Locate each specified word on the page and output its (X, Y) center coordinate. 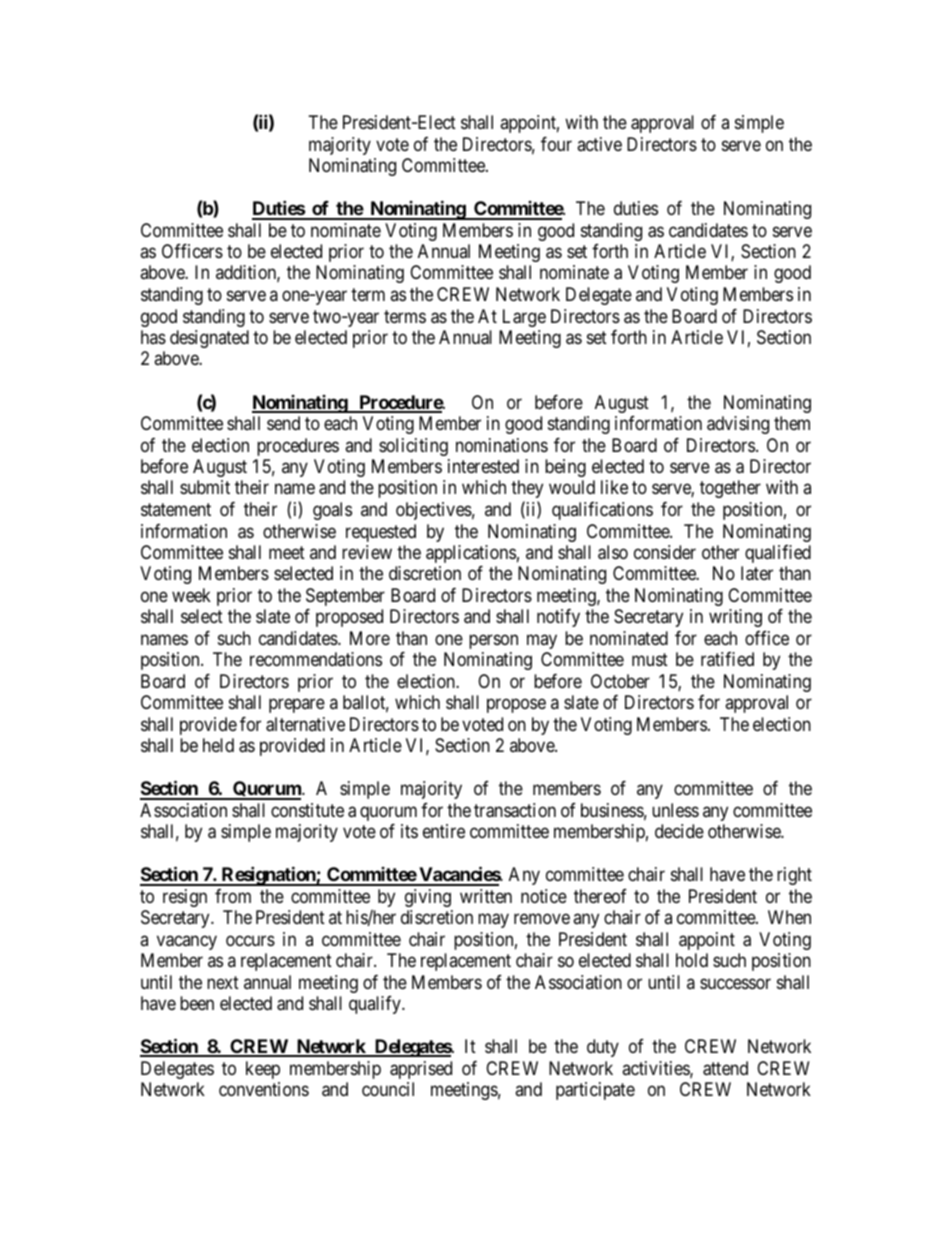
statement (176, 509)
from (233, 896)
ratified (727, 659)
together (730, 489)
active (599, 144)
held (218, 745)
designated (209, 339)
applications (471, 554)
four (556, 144)
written (486, 896)
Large (524, 318)
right (794, 876)
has (153, 337)
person (493, 641)
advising (738, 425)
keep (263, 1070)
